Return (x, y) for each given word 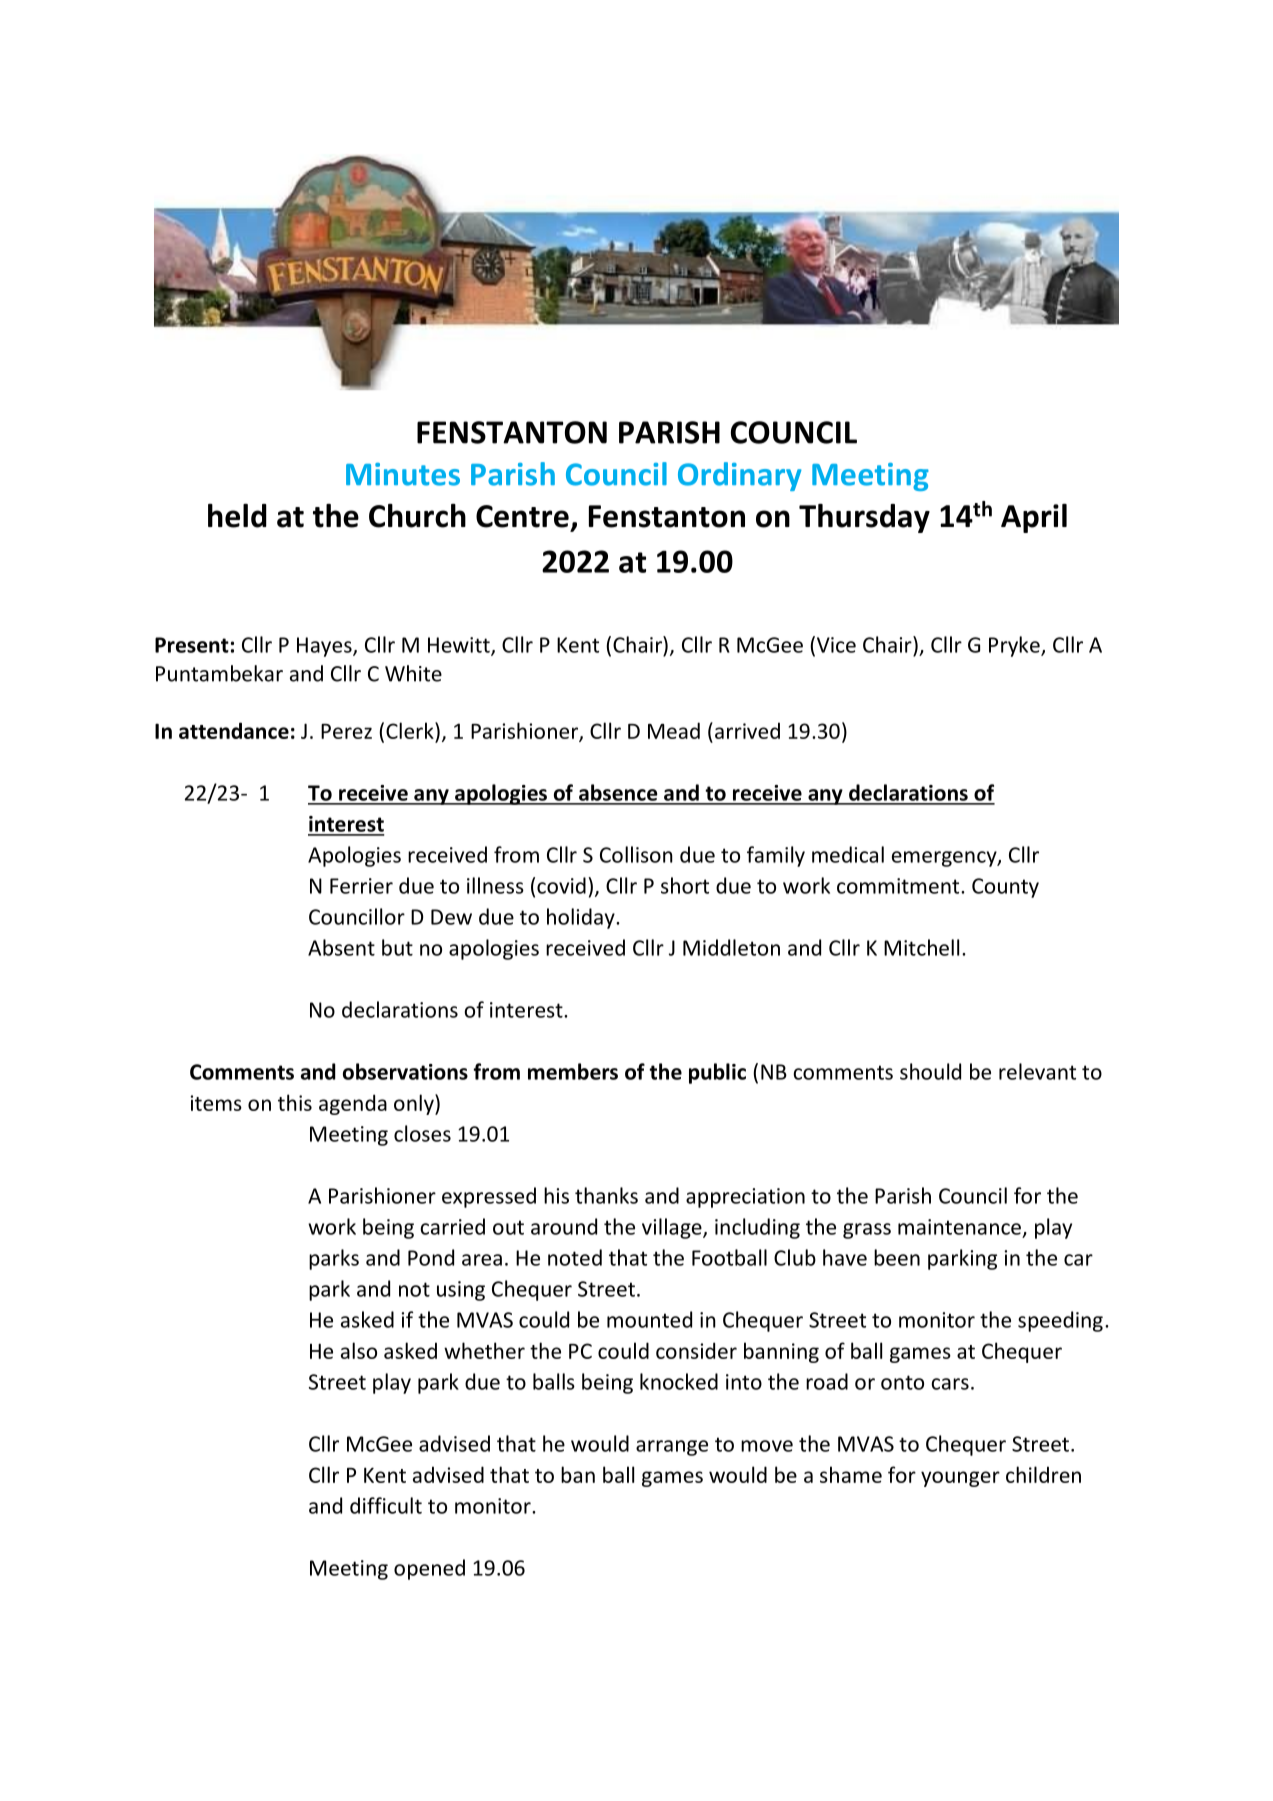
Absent (341, 947)
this (295, 1102)
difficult (386, 1505)
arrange (672, 1448)
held (237, 516)
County (1005, 888)
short (685, 885)
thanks (606, 1195)
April (1034, 518)
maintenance (959, 1227)
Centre (522, 516)
